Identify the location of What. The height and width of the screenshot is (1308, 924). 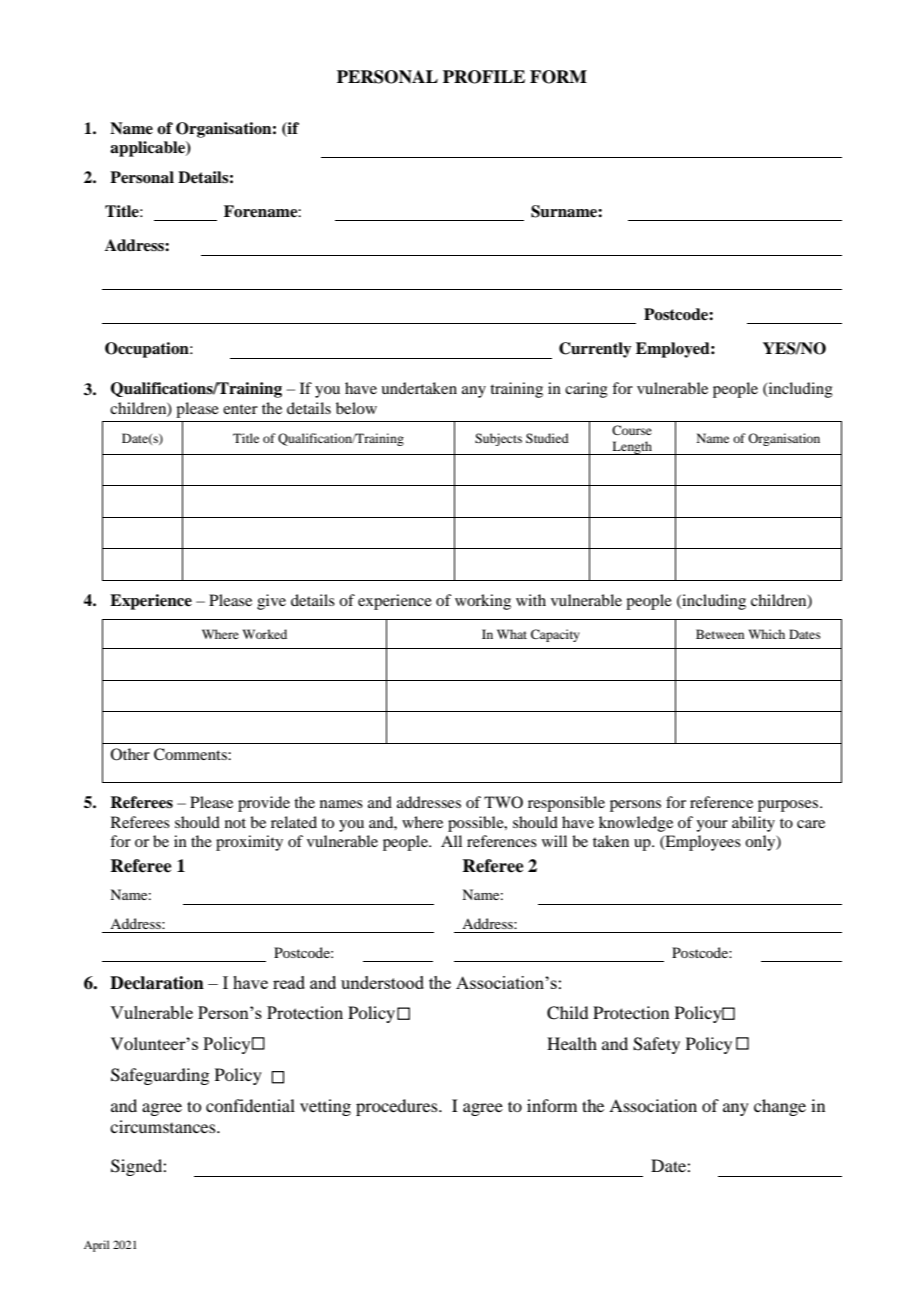
(512, 634).
